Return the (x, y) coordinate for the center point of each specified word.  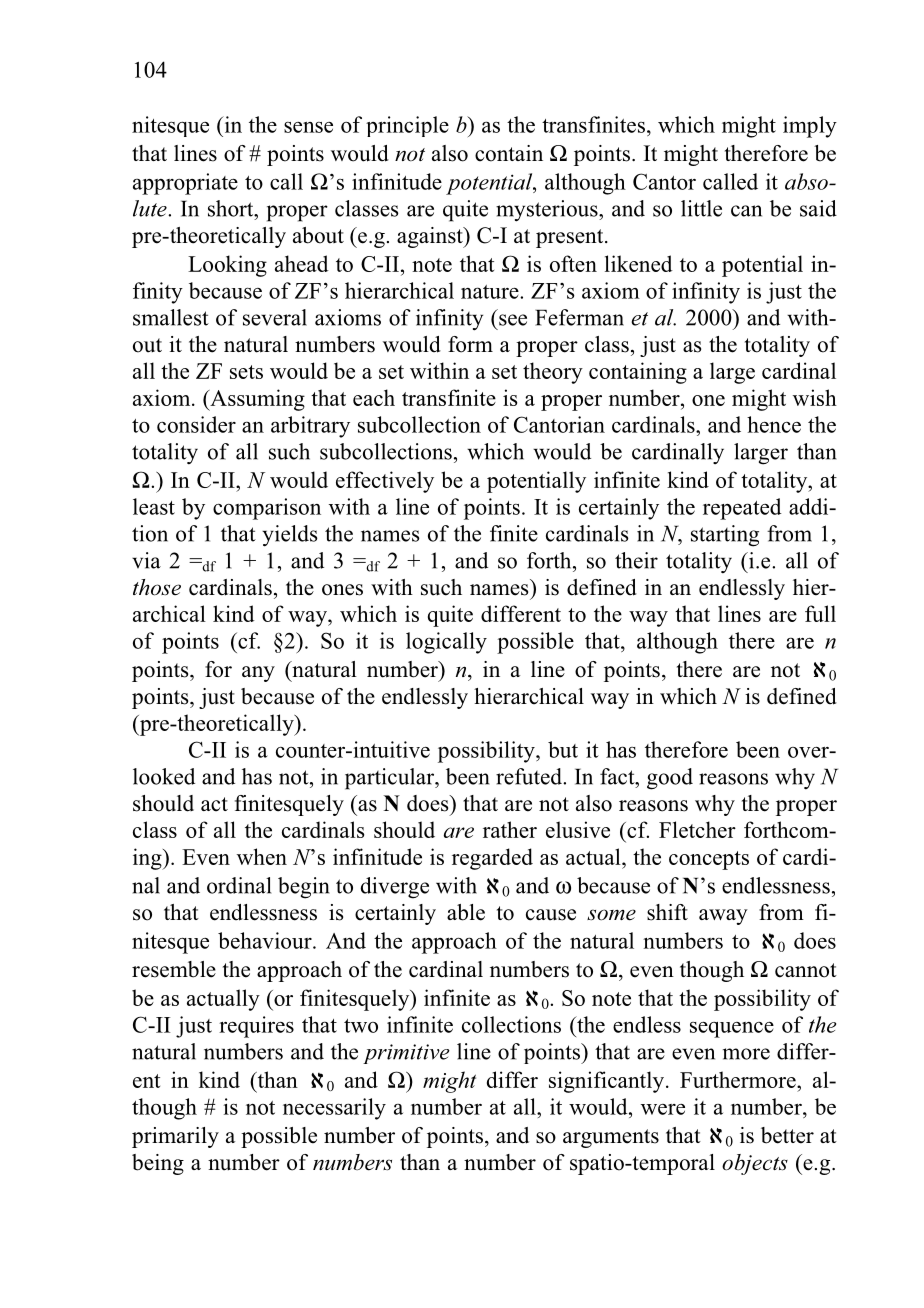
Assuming (256, 400)
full (820, 613)
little (701, 208)
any (258, 674)
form (470, 344)
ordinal (239, 885)
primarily (175, 1137)
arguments (611, 1138)
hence (774, 424)
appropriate (185, 184)
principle (407, 126)
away (723, 917)
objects (755, 1164)
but (563, 749)
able (466, 912)
